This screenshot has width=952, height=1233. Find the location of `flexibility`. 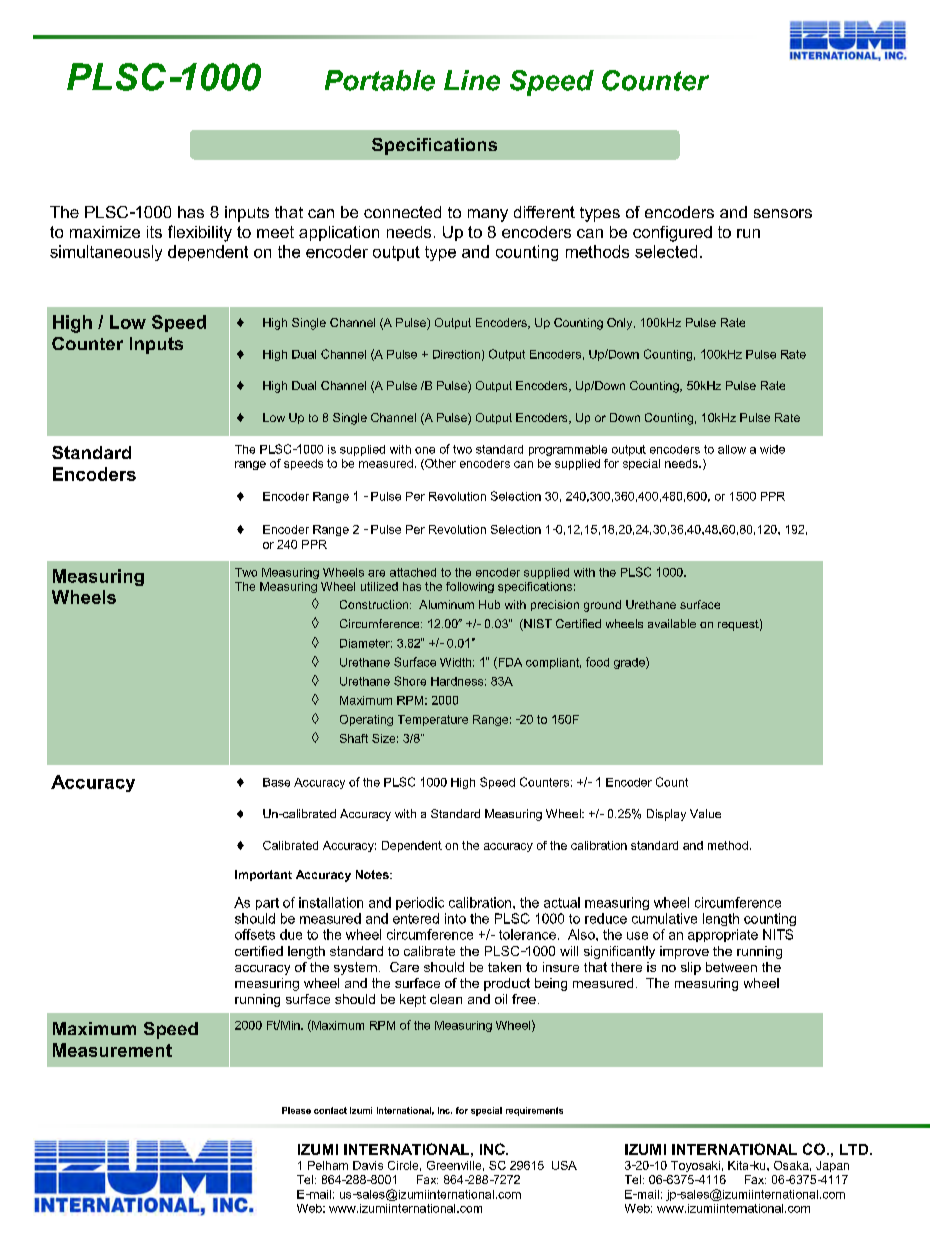

flexibility is located at coordinates (200, 233).
